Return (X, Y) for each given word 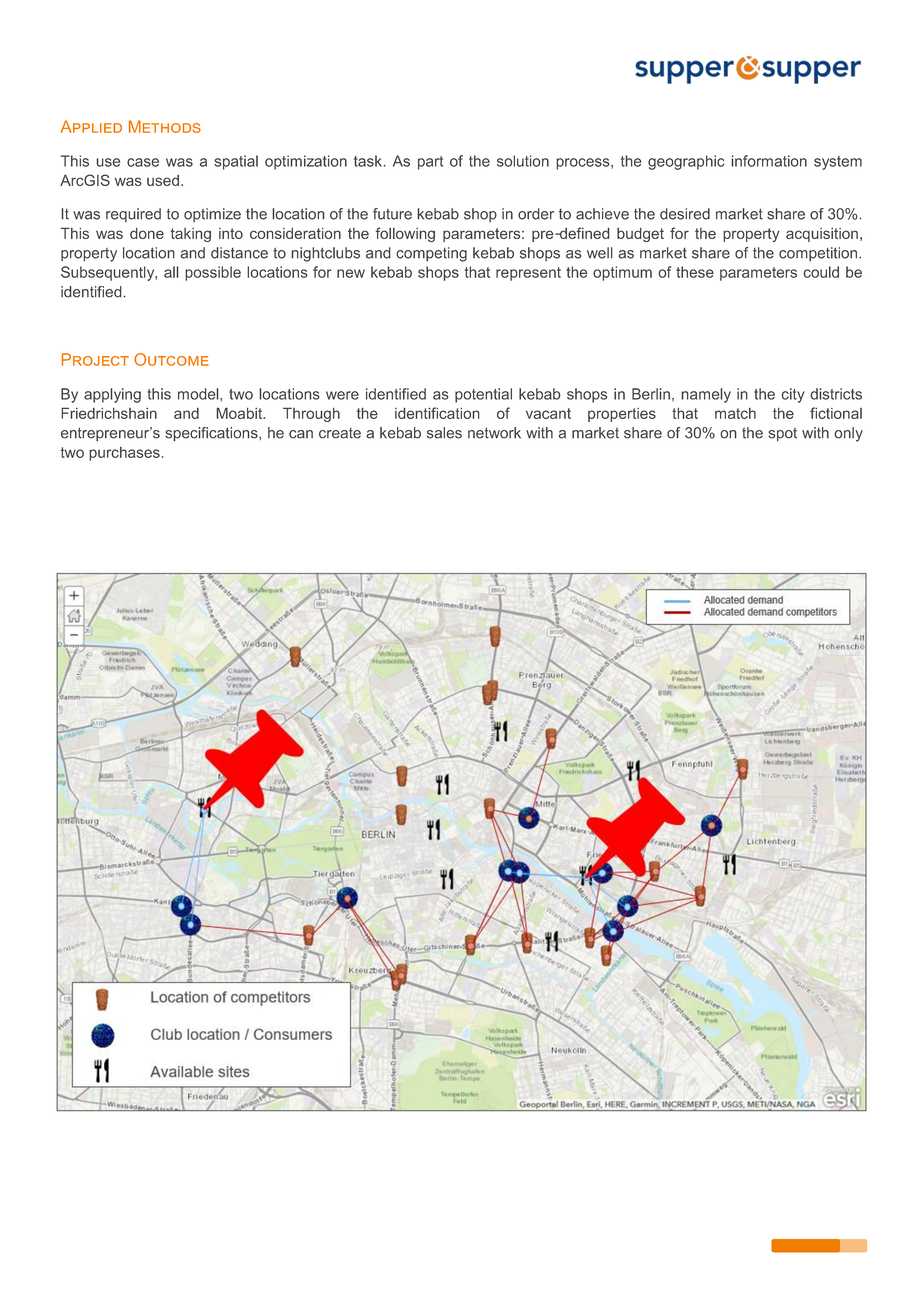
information (769, 161)
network (494, 433)
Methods (165, 126)
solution (523, 161)
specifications (212, 434)
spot (782, 434)
